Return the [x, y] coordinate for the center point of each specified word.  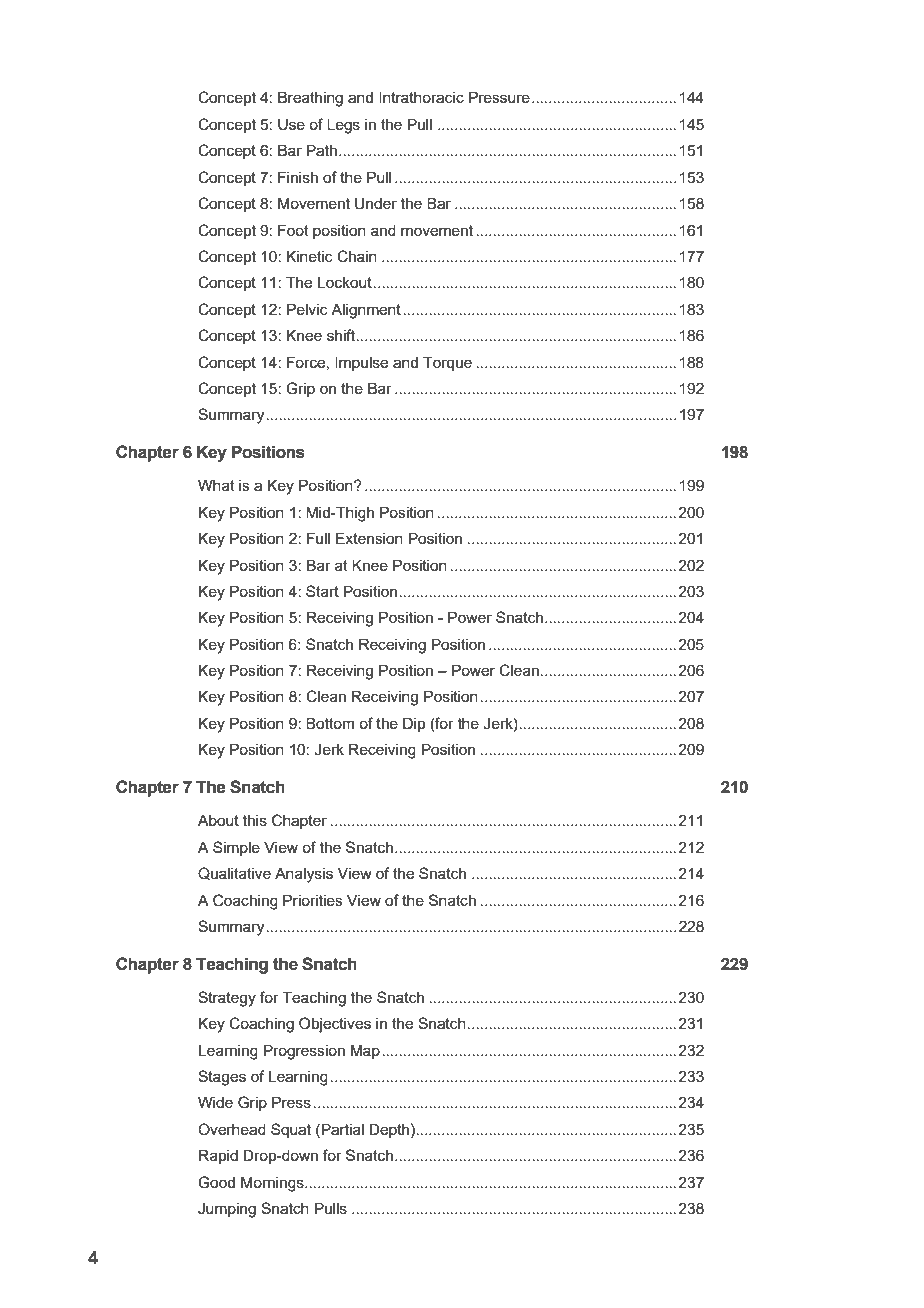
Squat [291, 1130]
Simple [236, 848]
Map [365, 1051]
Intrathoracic [421, 97]
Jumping [227, 1210]
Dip [414, 724]
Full [318, 538]
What [216, 485]
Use [291, 124]
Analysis [304, 875]
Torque [447, 363]
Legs [343, 126]
